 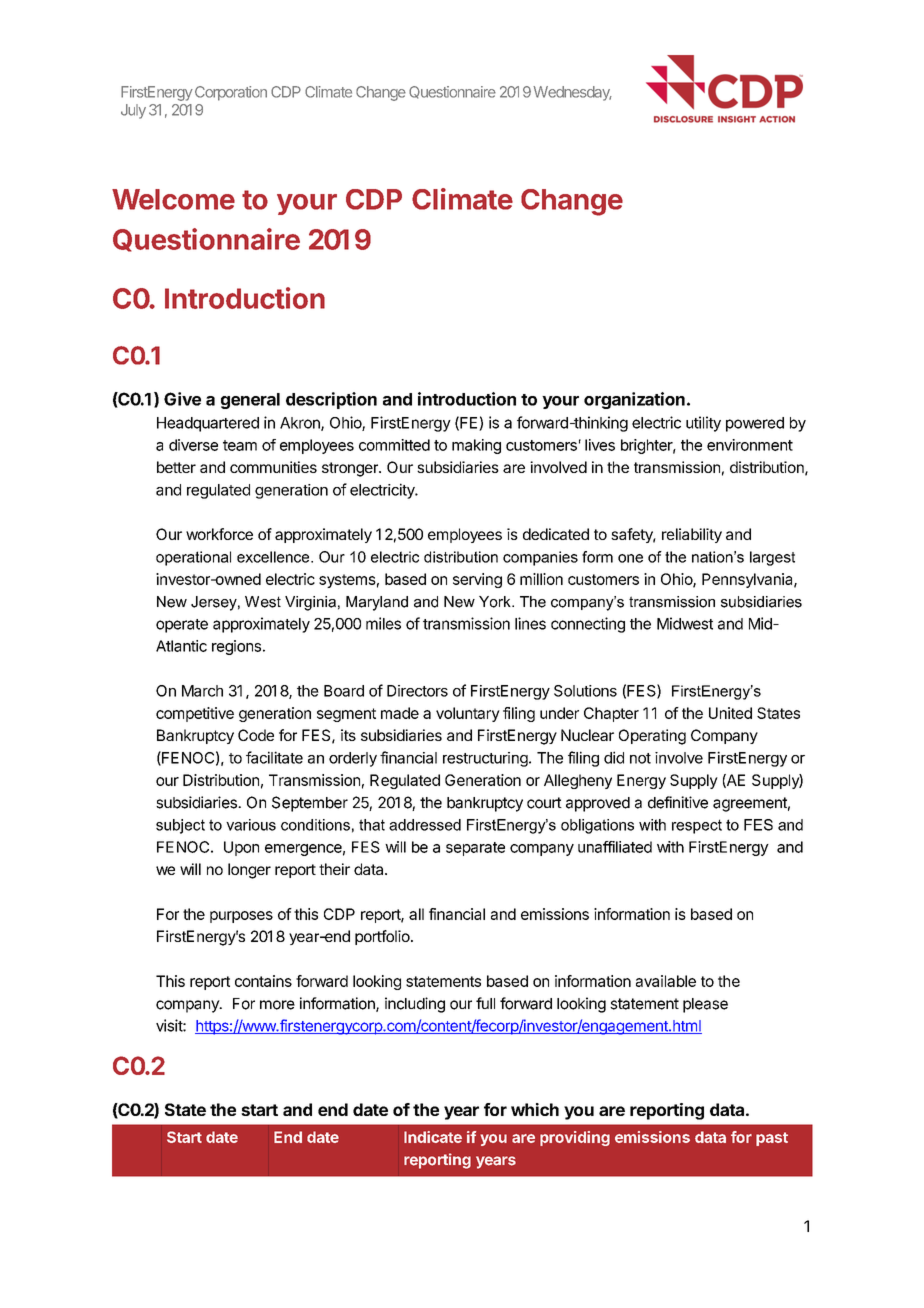 I want to click on subject, so click(x=180, y=826).
